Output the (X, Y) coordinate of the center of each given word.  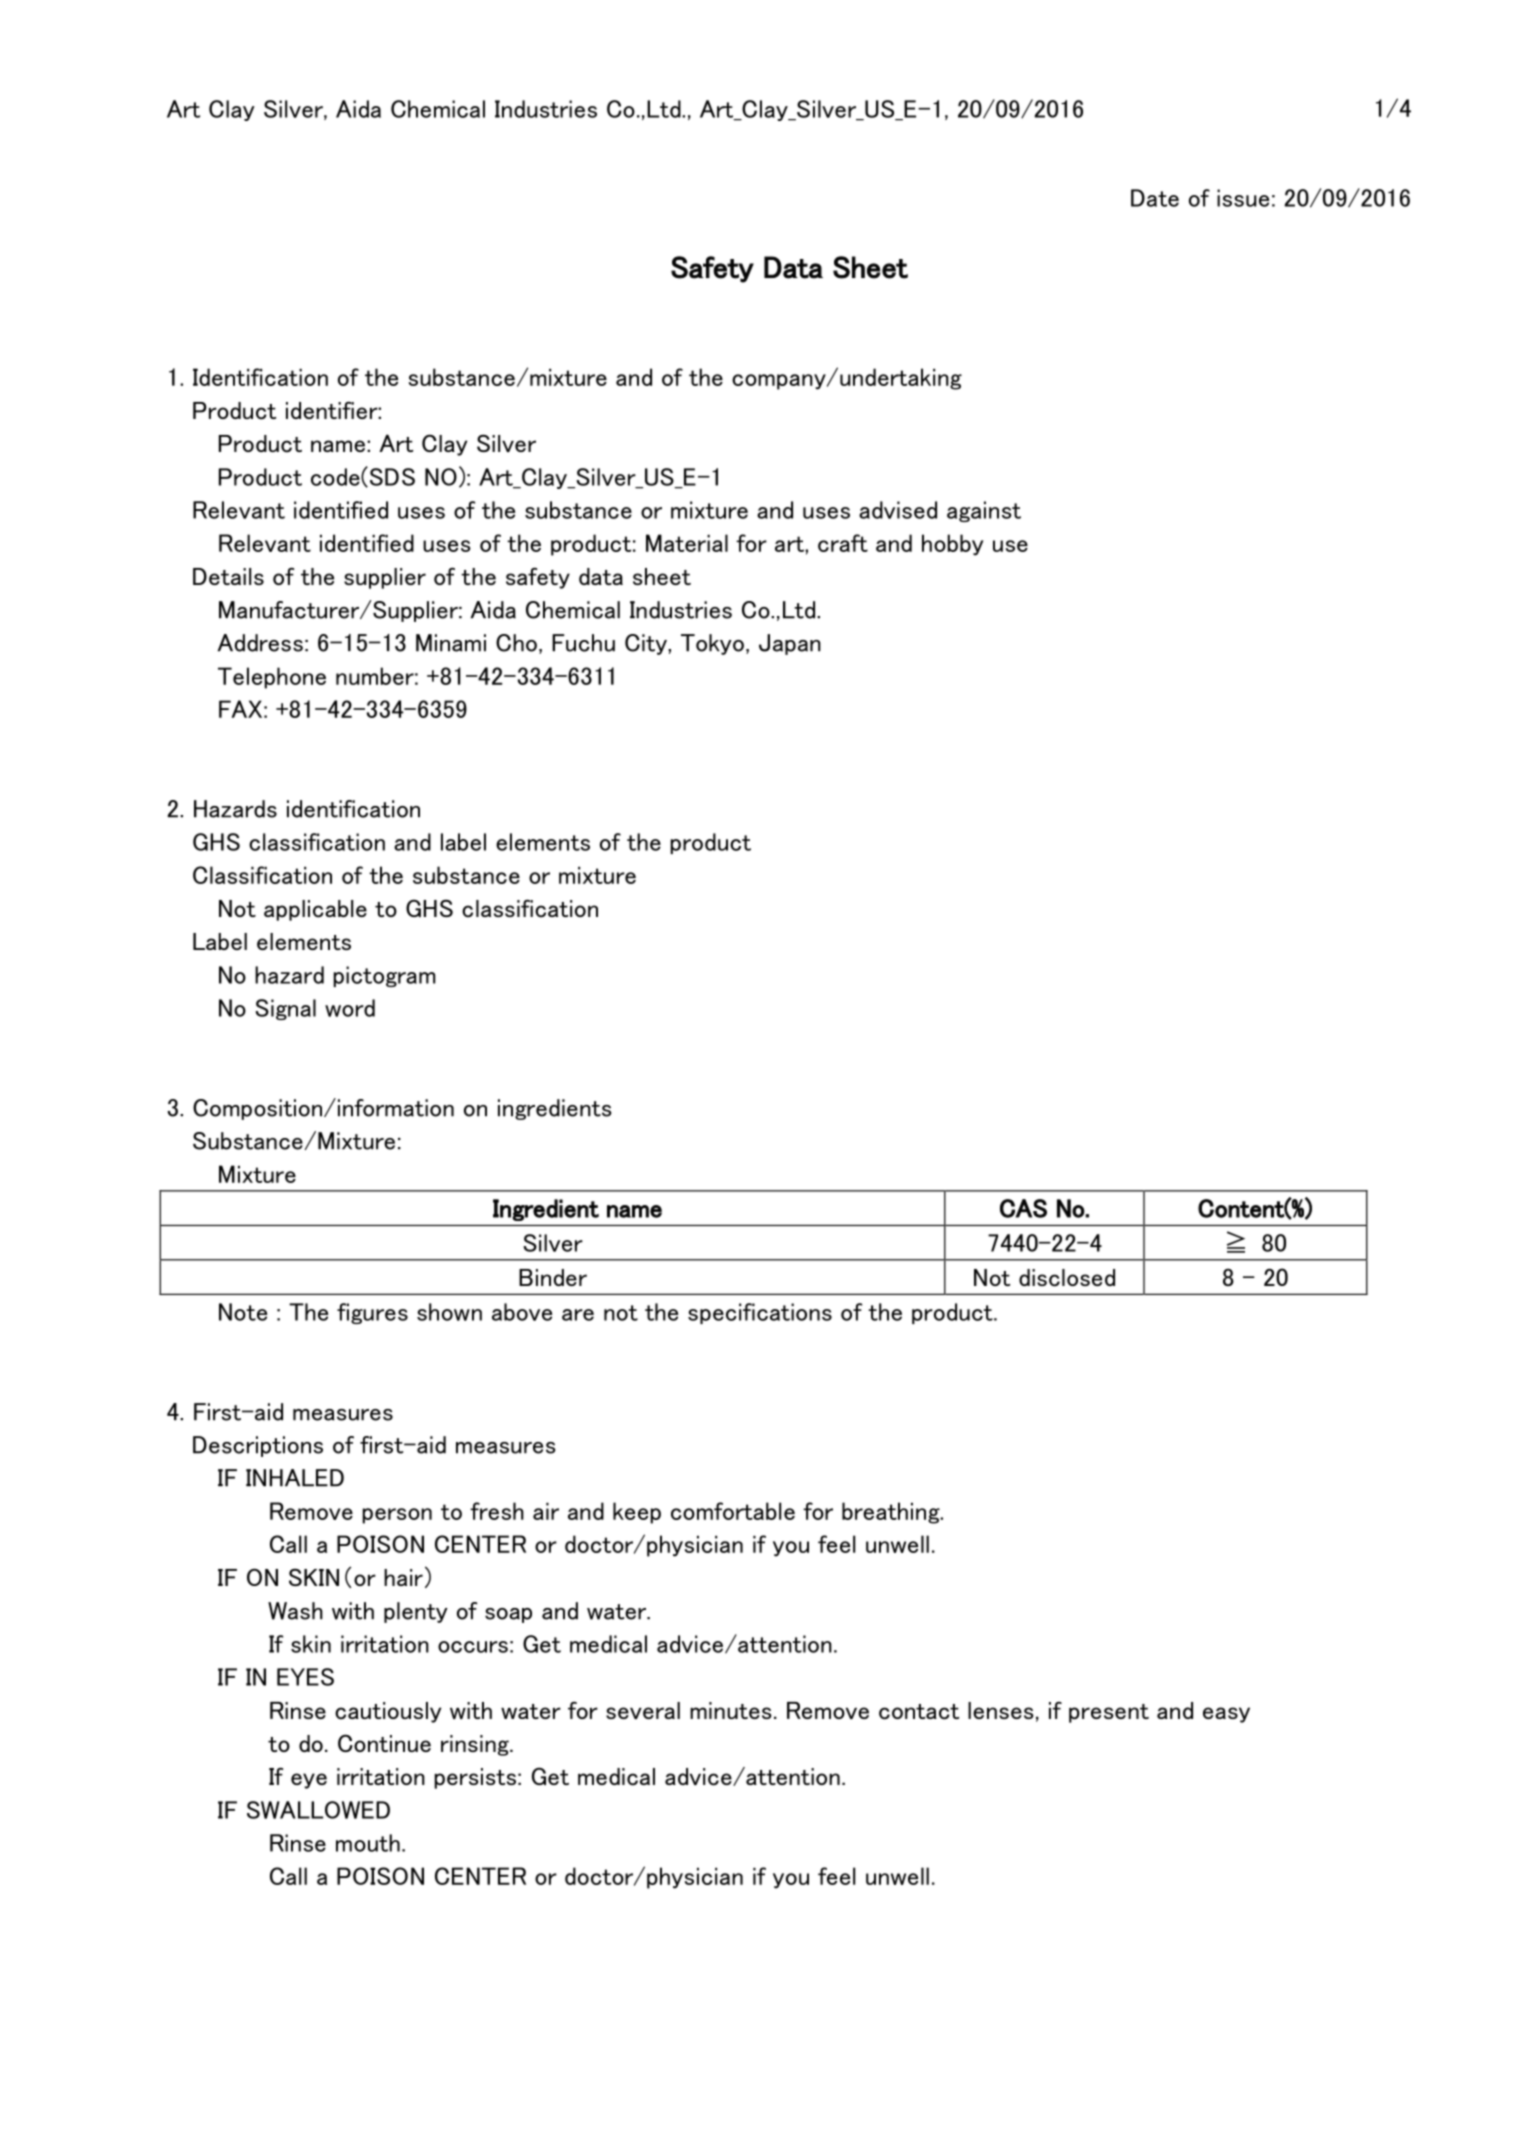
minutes (731, 1710)
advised (898, 510)
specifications (760, 1313)
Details (228, 576)
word (350, 1008)
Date (1155, 198)
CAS (1023, 1208)
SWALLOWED (318, 1810)
